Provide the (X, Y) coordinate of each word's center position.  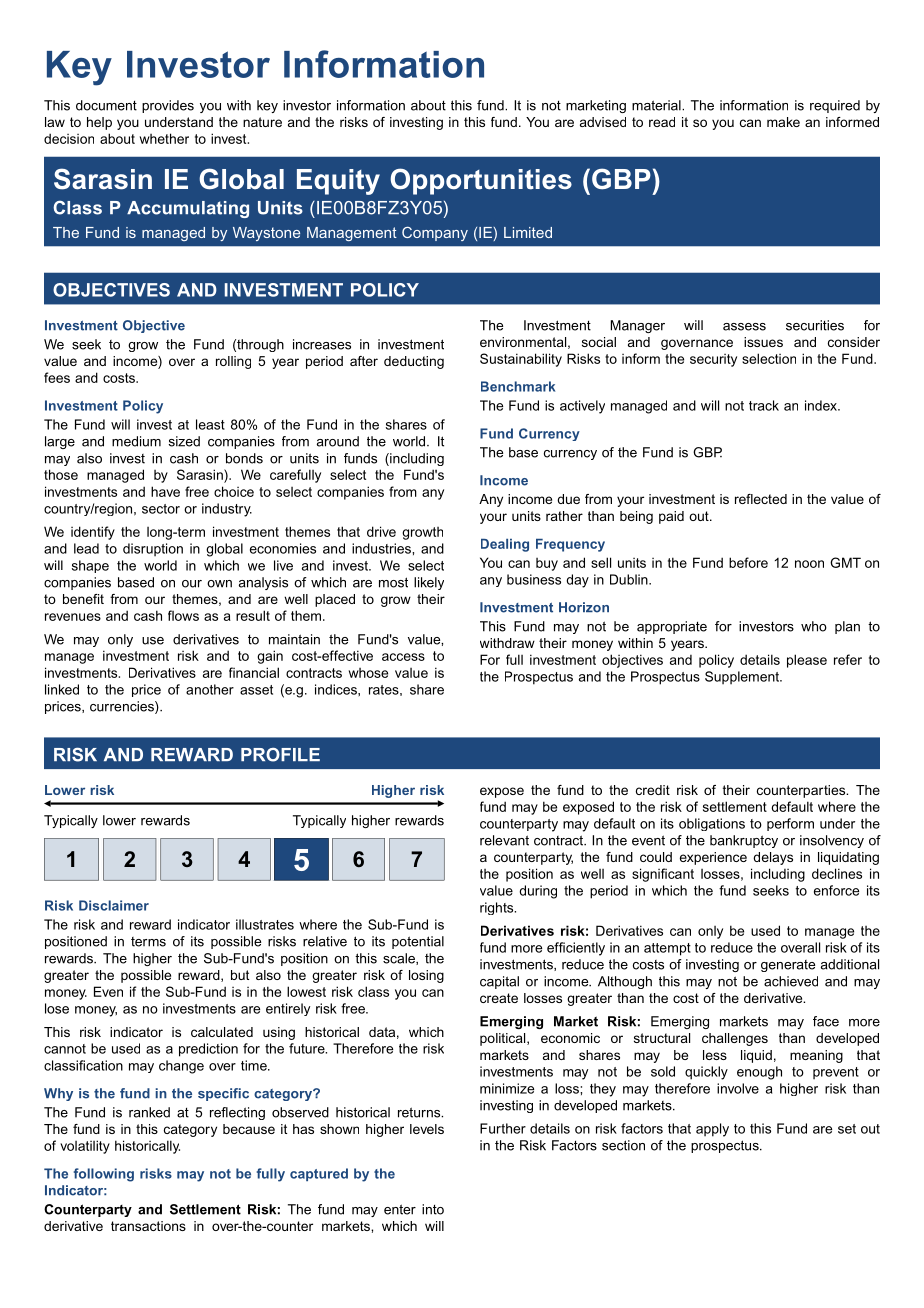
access (403, 657)
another (210, 689)
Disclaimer (114, 905)
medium (136, 441)
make (783, 122)
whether (164, 138)
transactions (148, 1226)
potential (418, 942)
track (764, 405)
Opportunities (481, 181)
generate (788, 966)
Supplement (743, 677)
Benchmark (518, 386)
